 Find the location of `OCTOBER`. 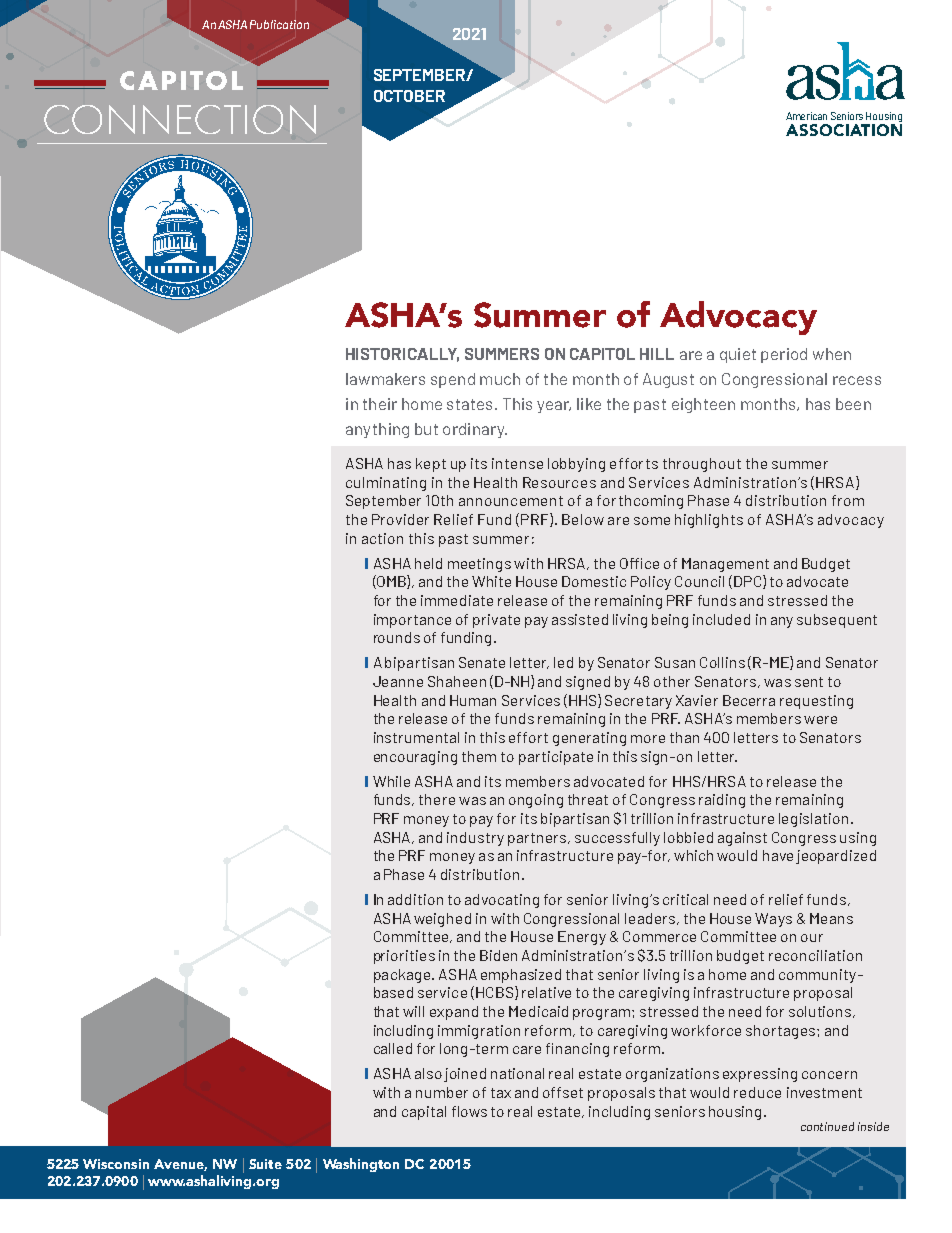

OCTOBER is located at coordinates (409, 96).
